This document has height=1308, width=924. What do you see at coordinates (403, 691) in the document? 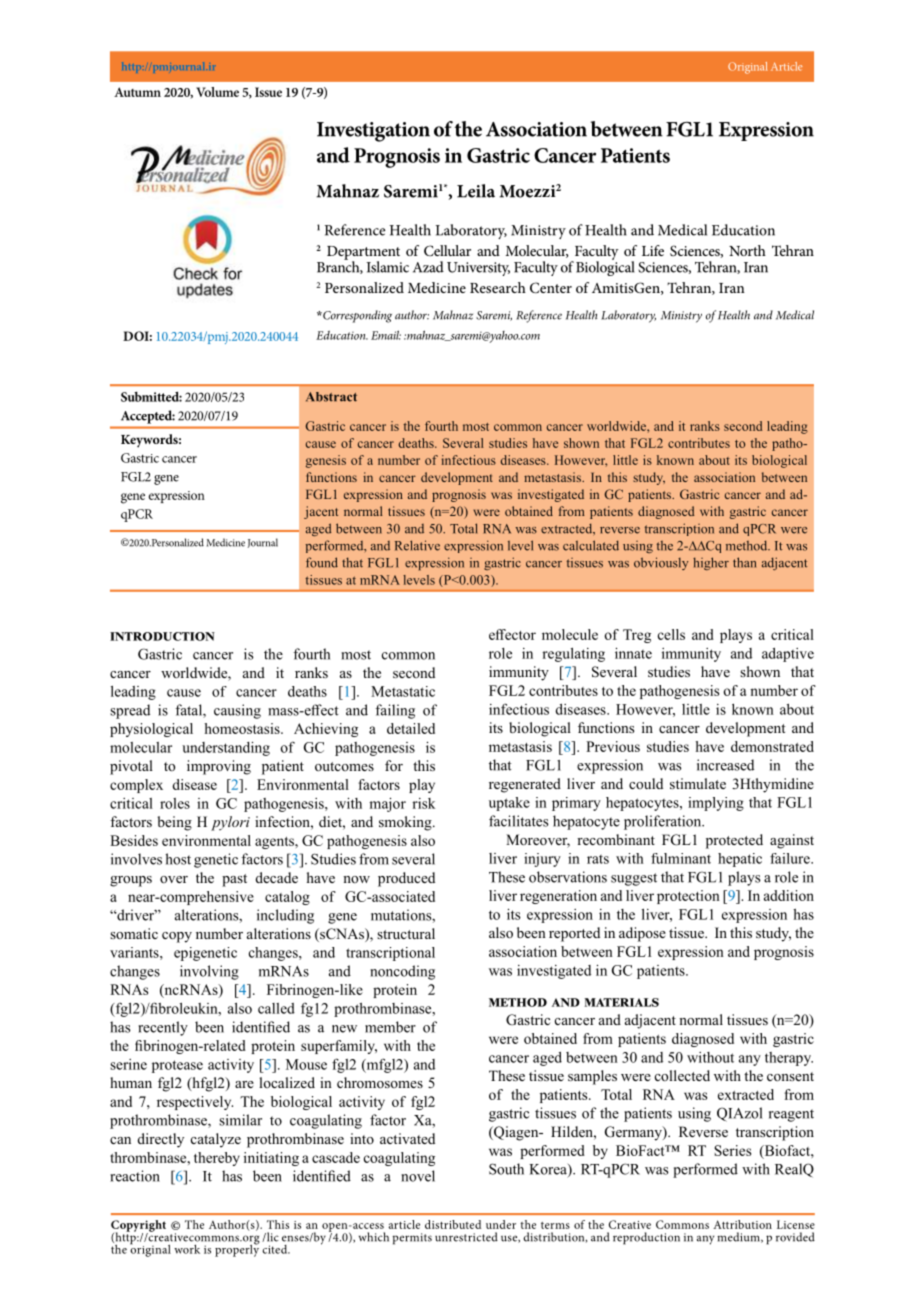
I see `Metastatic` at bounding box center [403, 691].
